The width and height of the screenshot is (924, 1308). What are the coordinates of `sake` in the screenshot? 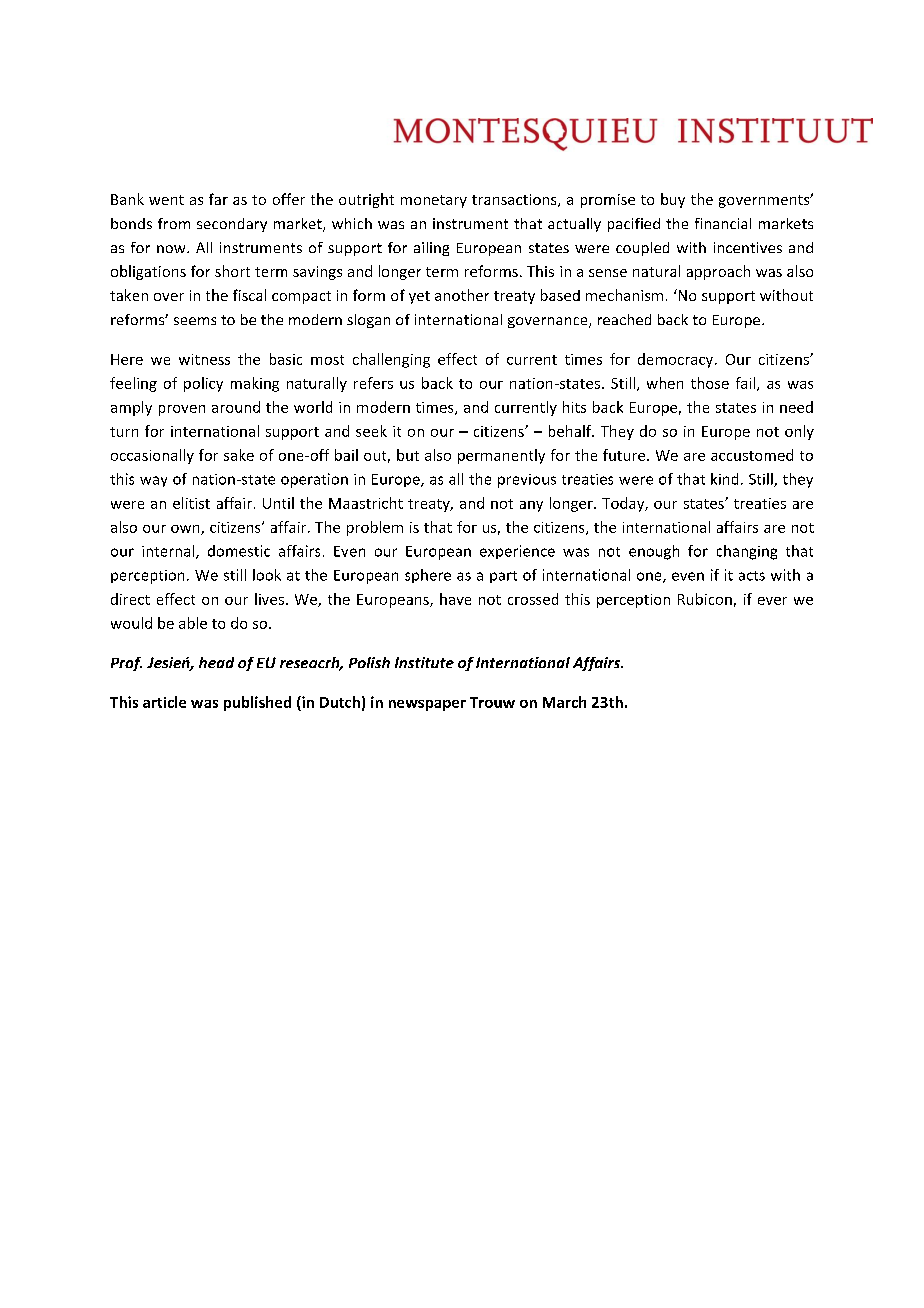 It's located at (239, 455).
